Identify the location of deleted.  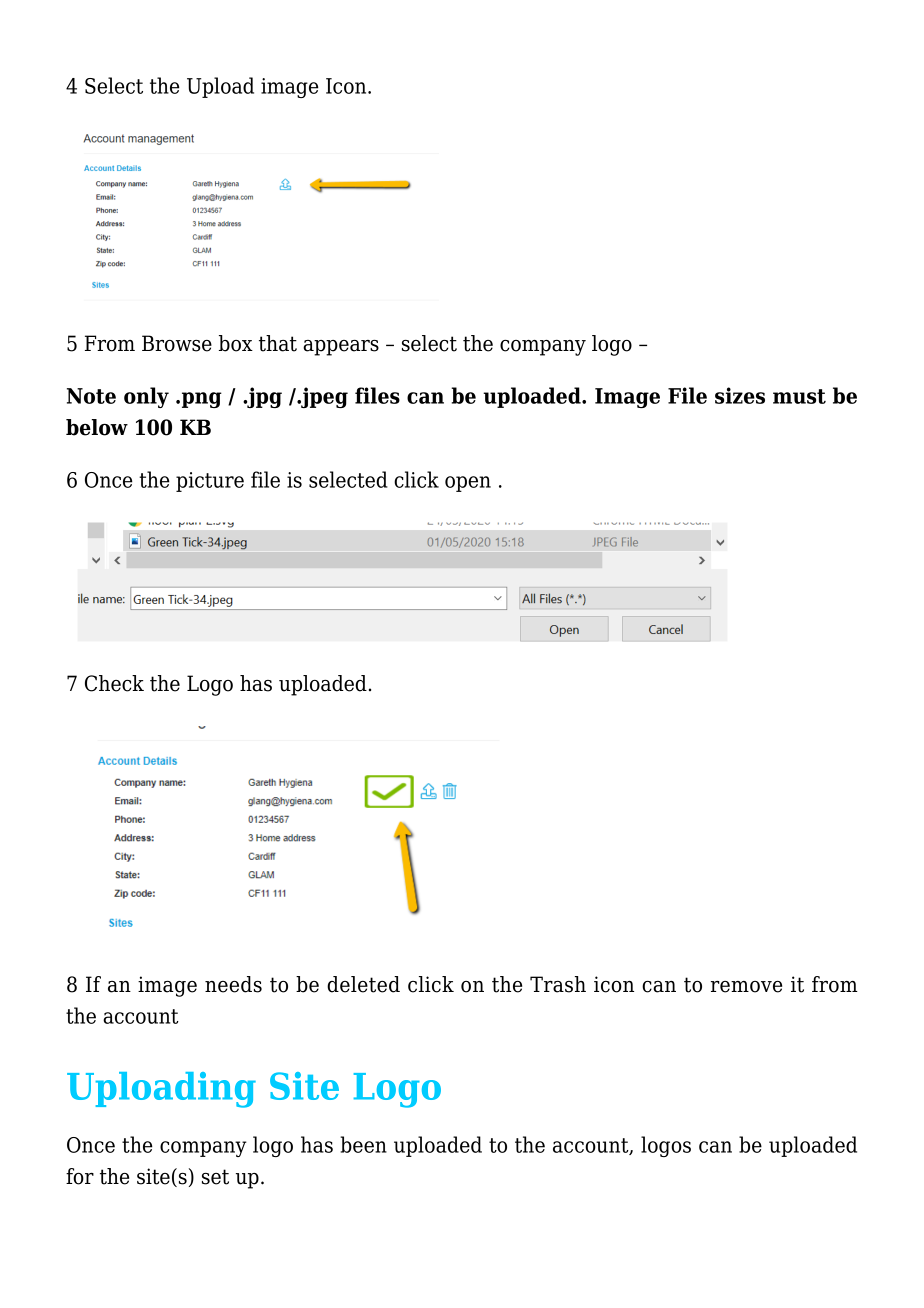
(363, 984).
